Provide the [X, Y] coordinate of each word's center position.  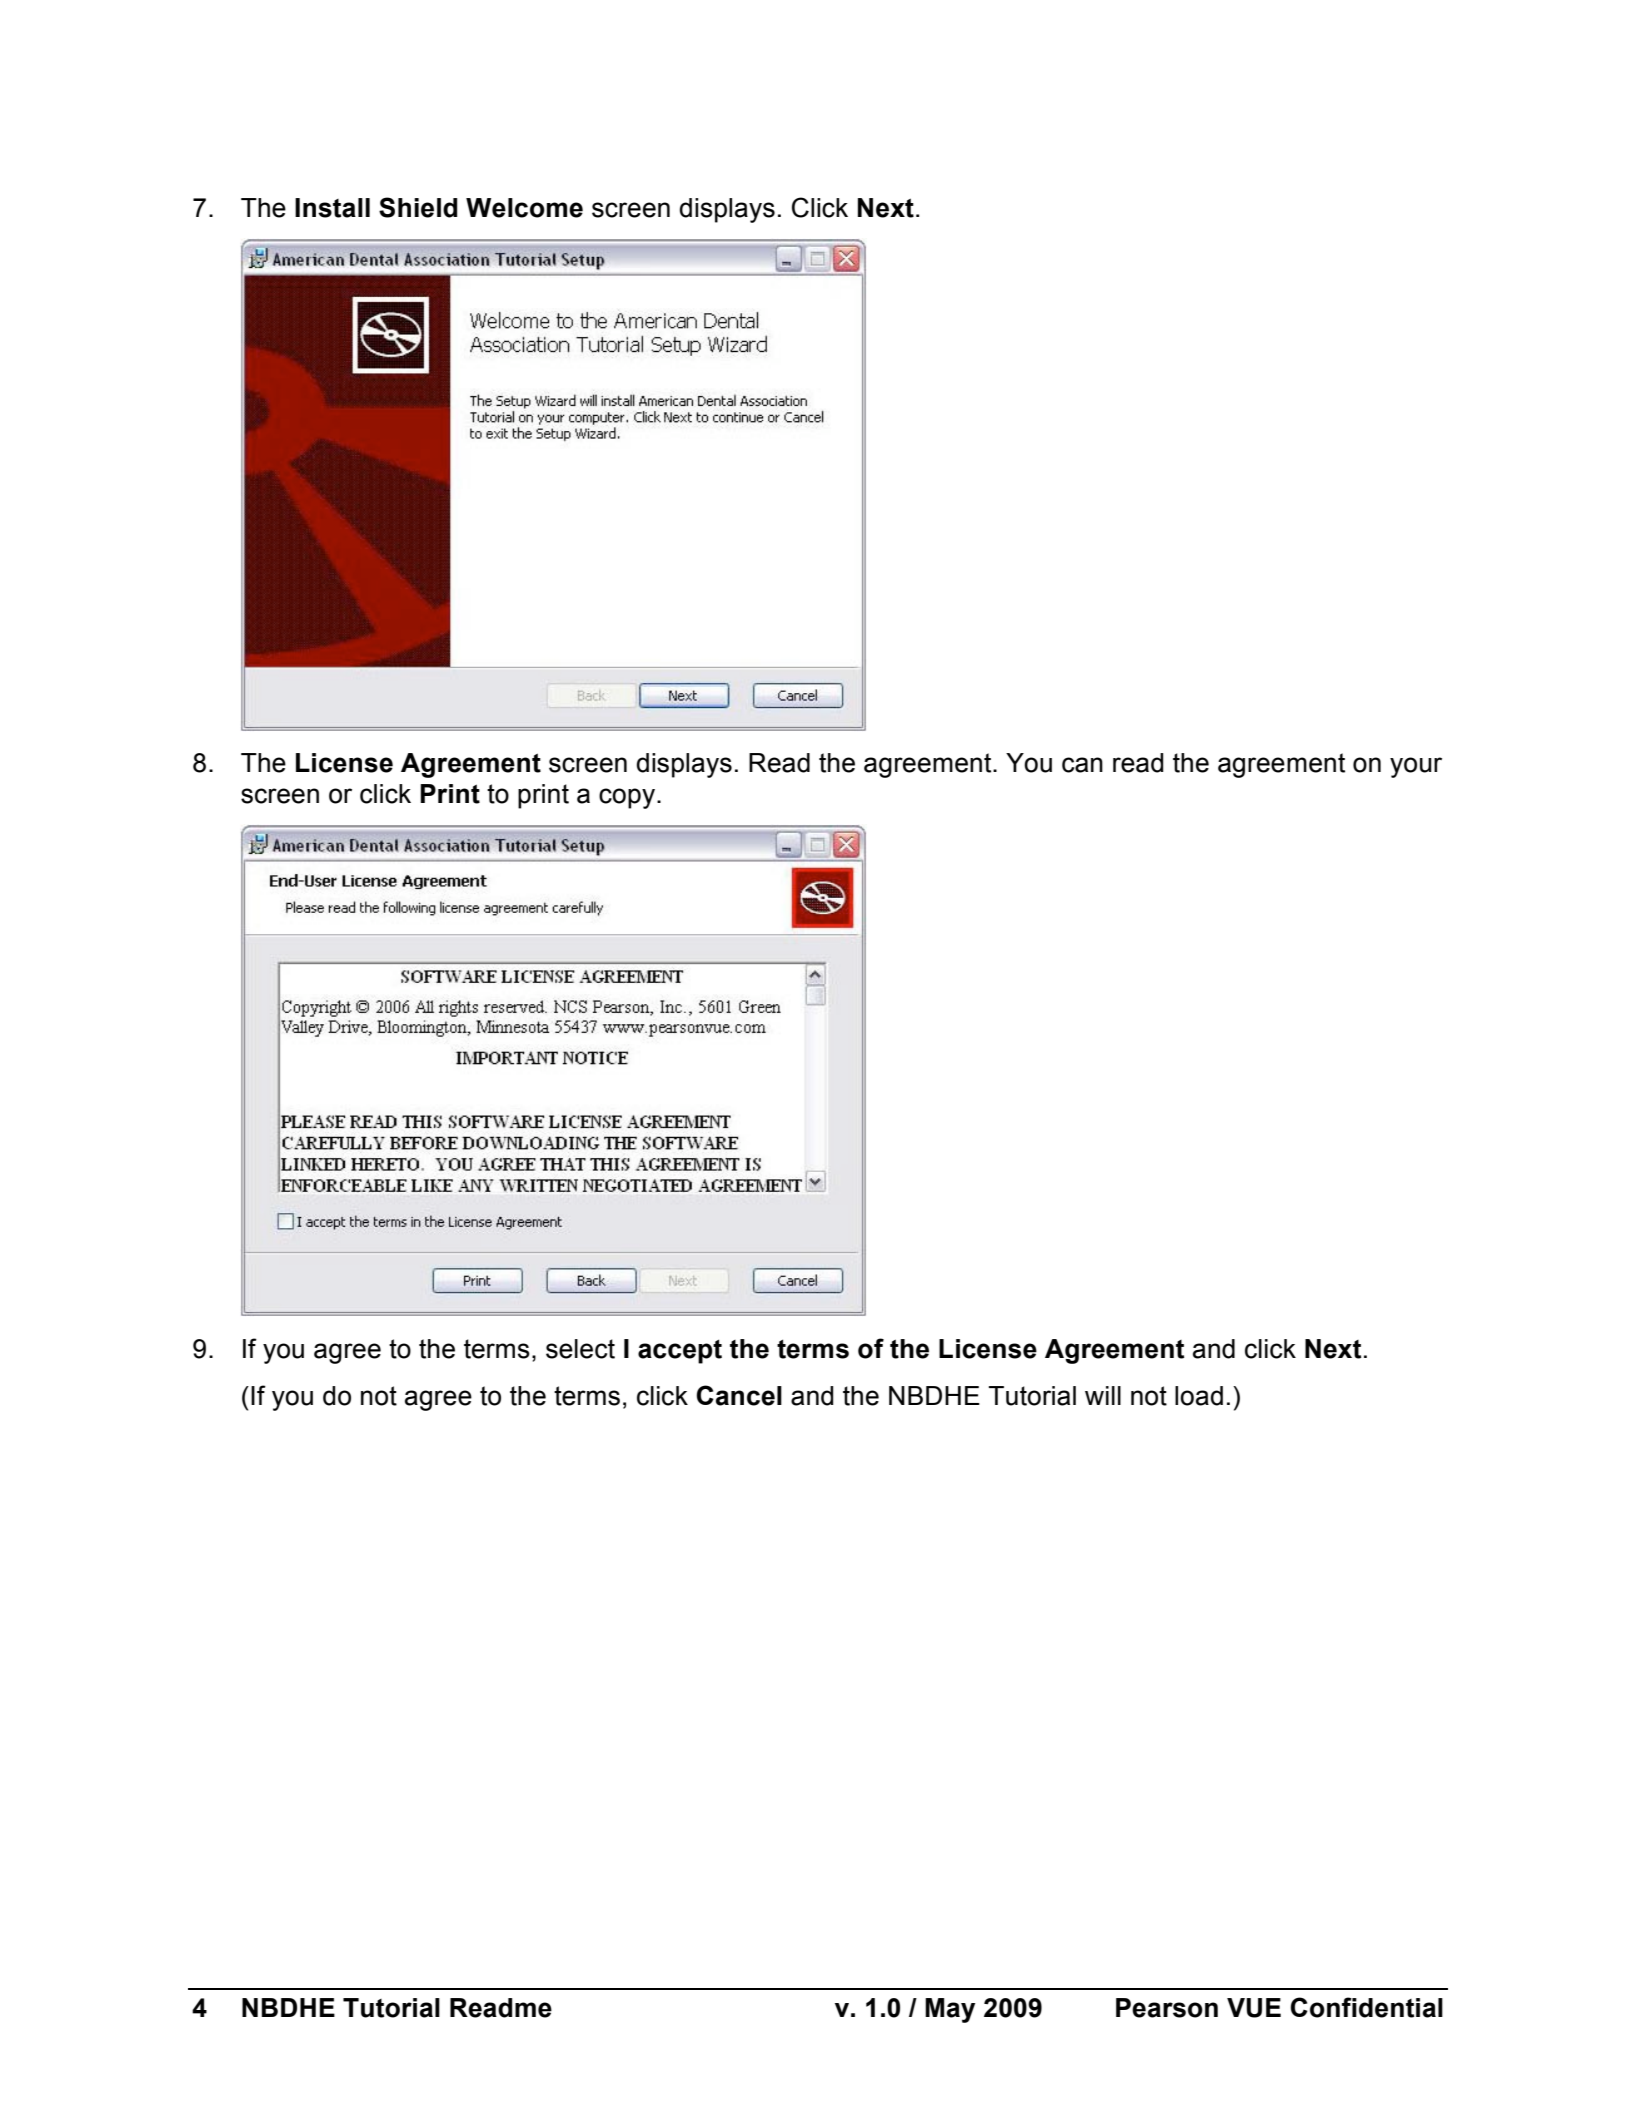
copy [627, 798]
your [1416, 767]
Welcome [524, 208]
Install [332, 208]
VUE [1254, 2008]
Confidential [1366, 2007]
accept [680, 1351]
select [580, 1349]
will [1103, 1395]
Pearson [1167, 2008]
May [950, 2010]
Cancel [739, 1395]
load [1199, 1396]
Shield [418, 207]
